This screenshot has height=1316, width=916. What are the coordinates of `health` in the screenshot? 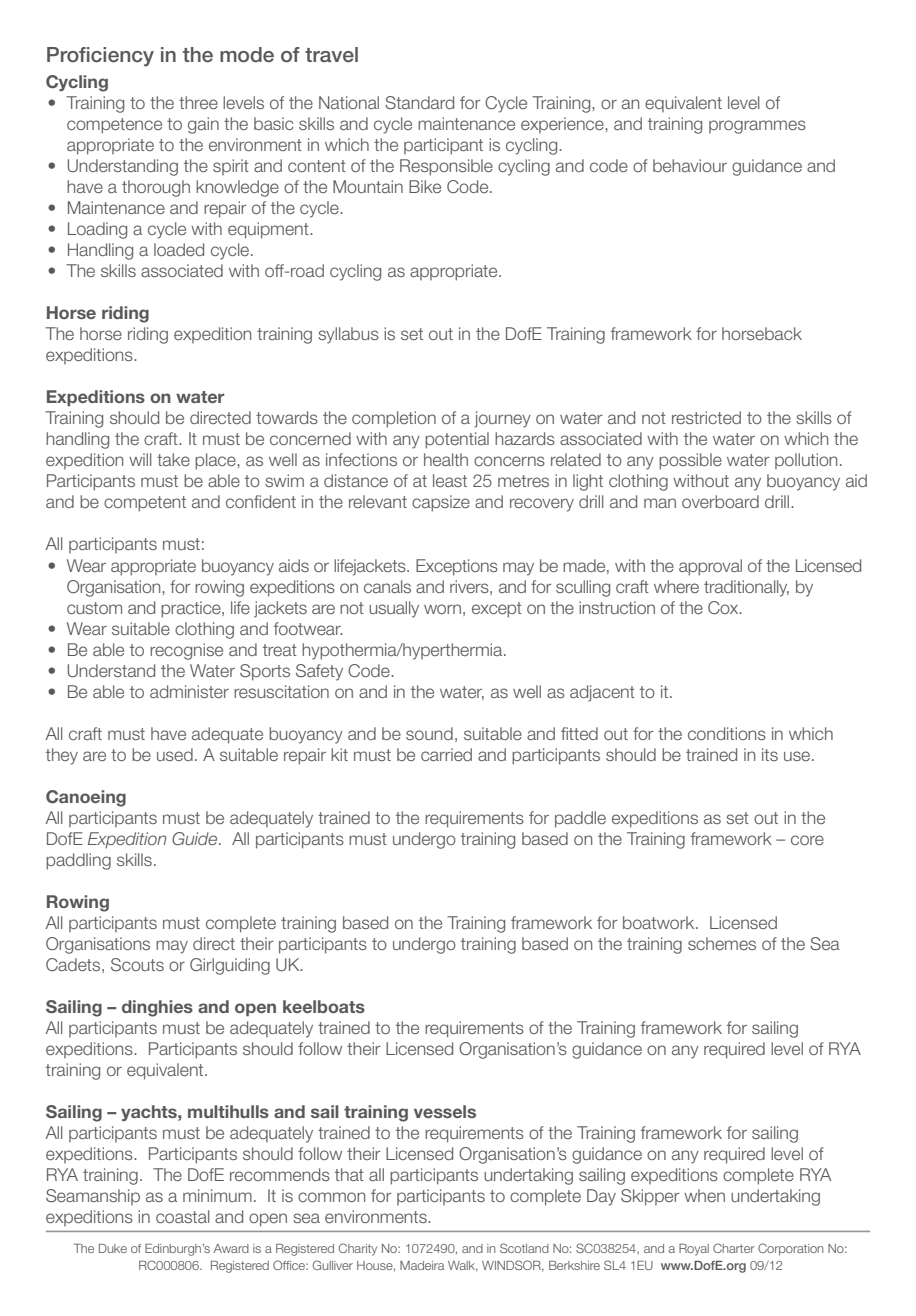 It's located at (446, 459).
